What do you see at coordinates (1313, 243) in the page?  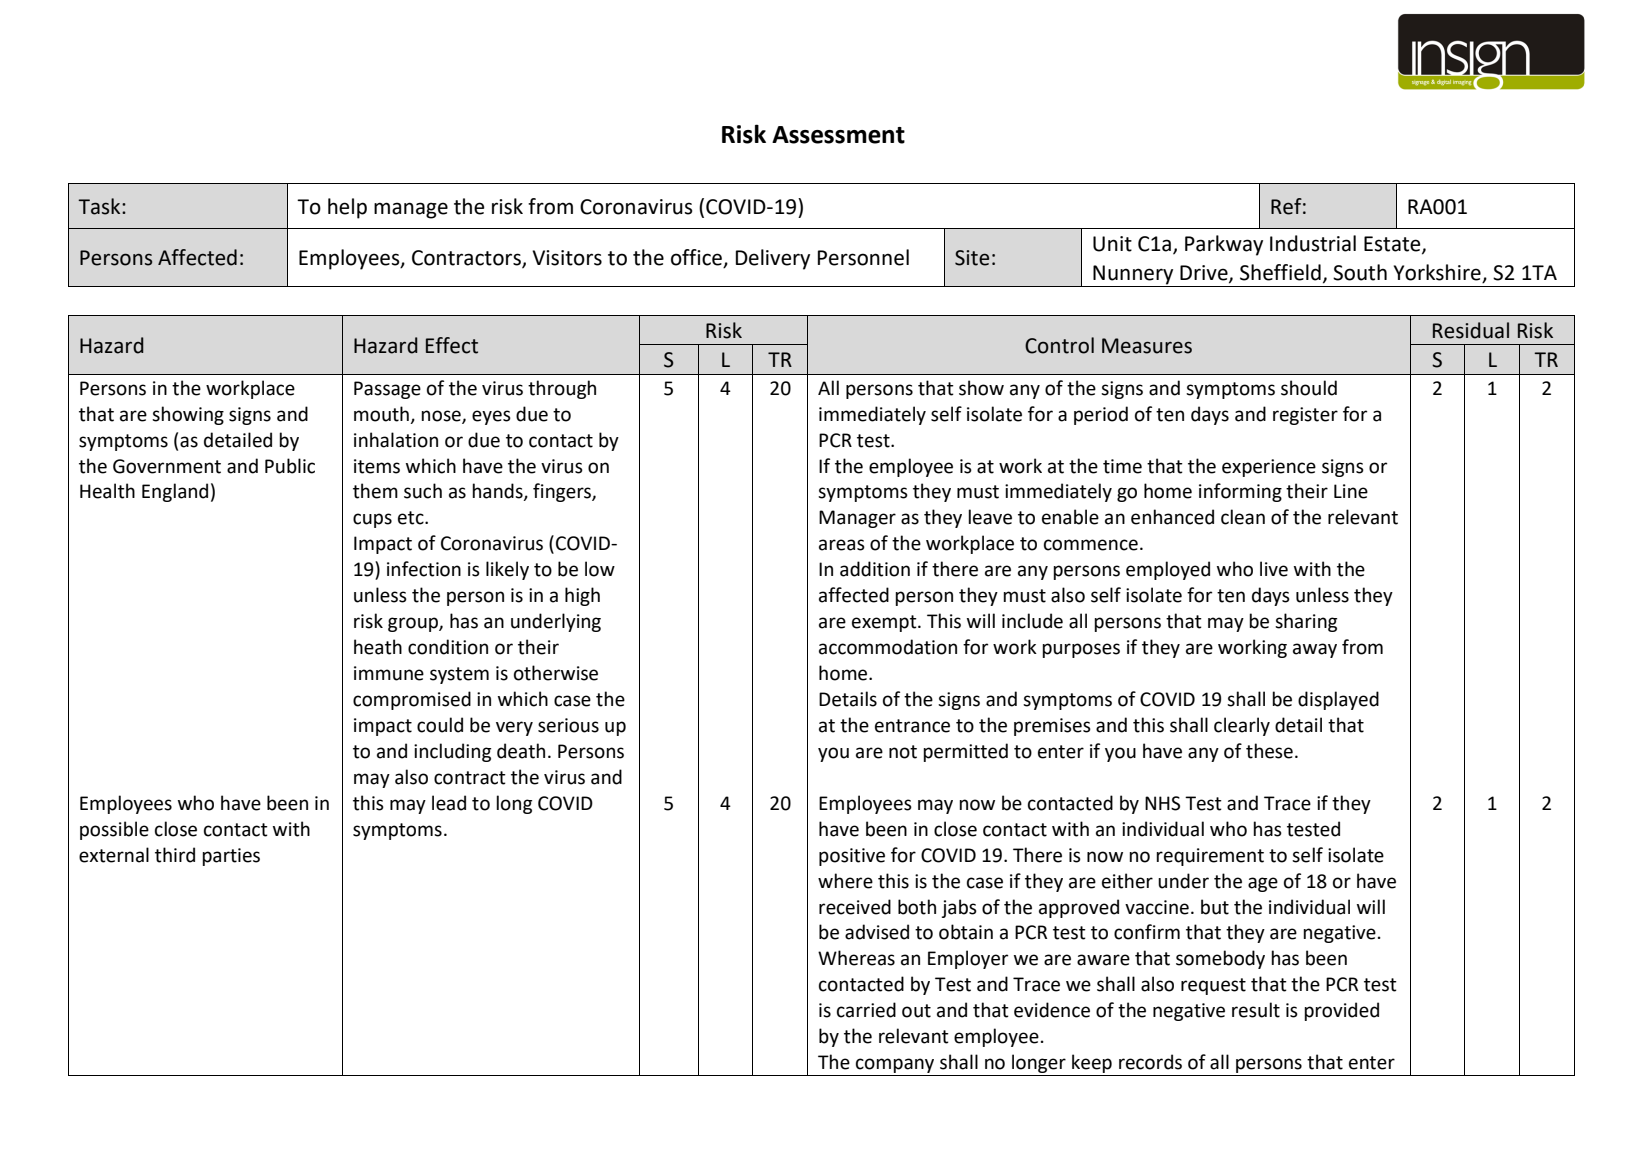 I see `Industrial` at bounding box center [1313, 243].
